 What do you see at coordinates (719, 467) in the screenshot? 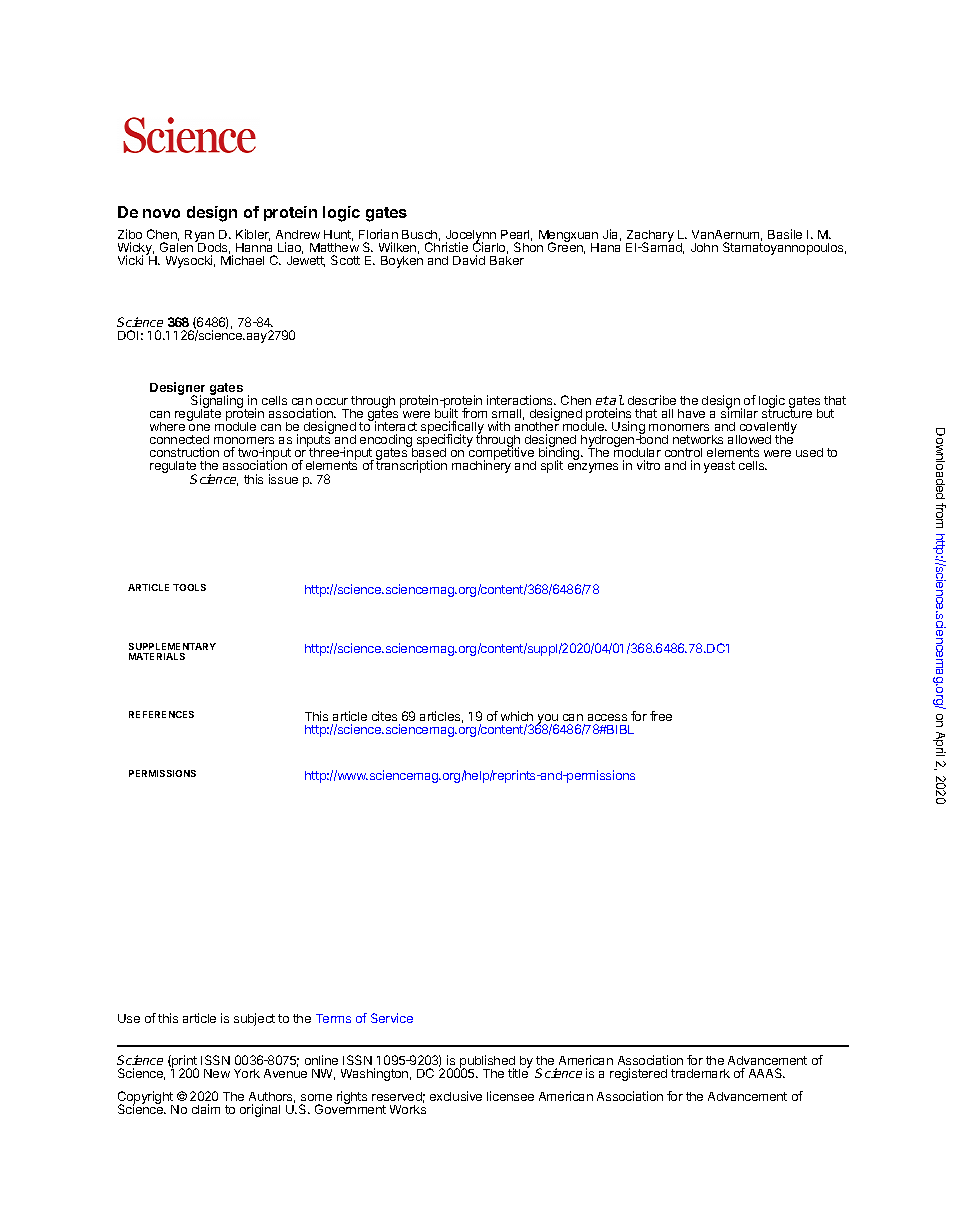
I see `yeast` at bounding box center [719, 467].
